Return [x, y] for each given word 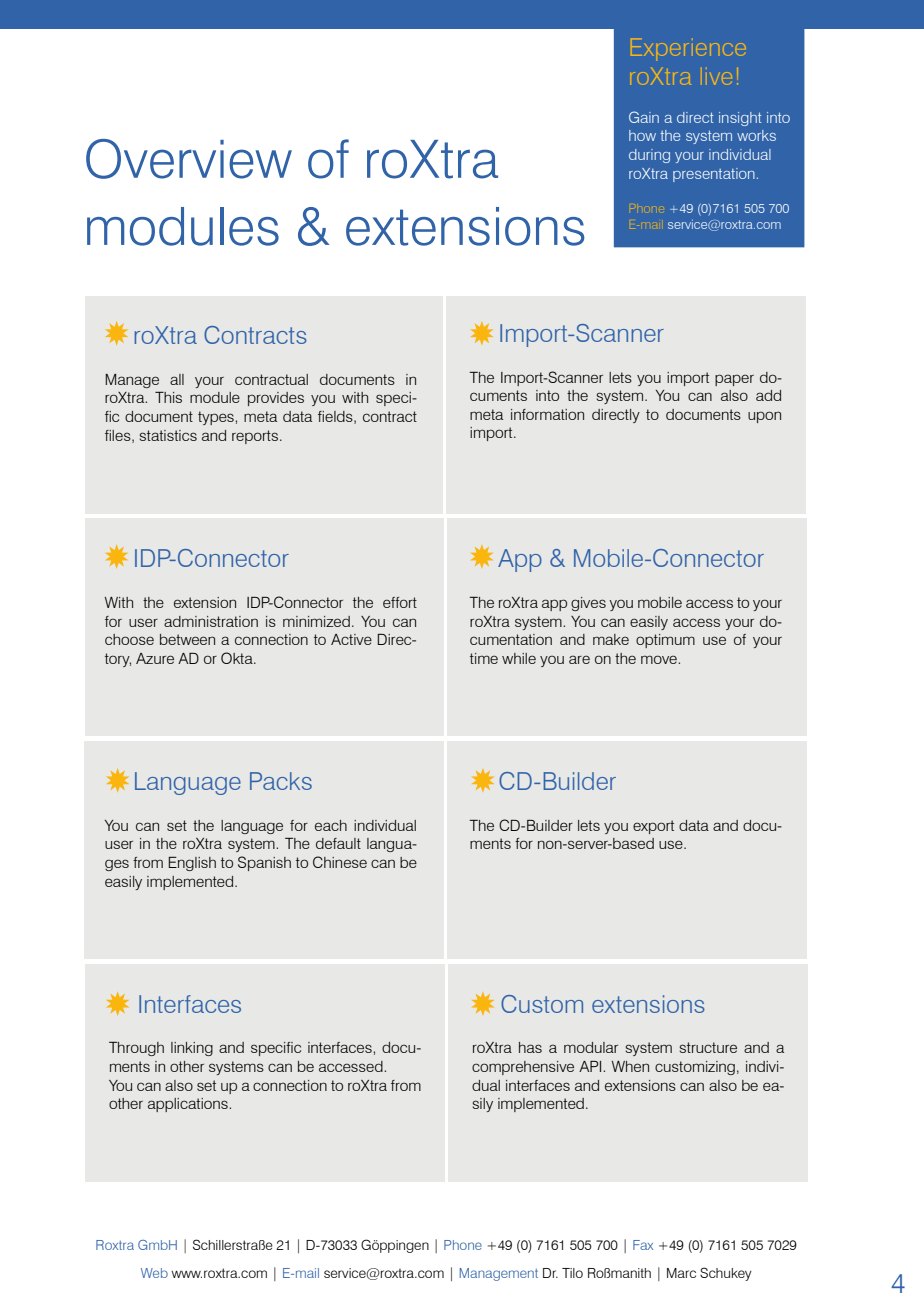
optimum [665, 641]
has [530, 1047]
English [192, 864]
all [177, 379]
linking [192, 1049]
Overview [189, 159]
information [547, 414]
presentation [714, 175]
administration [211, 621]
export [653, 827]
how [642, 135]
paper [734, 380]
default [338, 843]
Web [154, 1273]
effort [400, 602]
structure [708, 1047]
